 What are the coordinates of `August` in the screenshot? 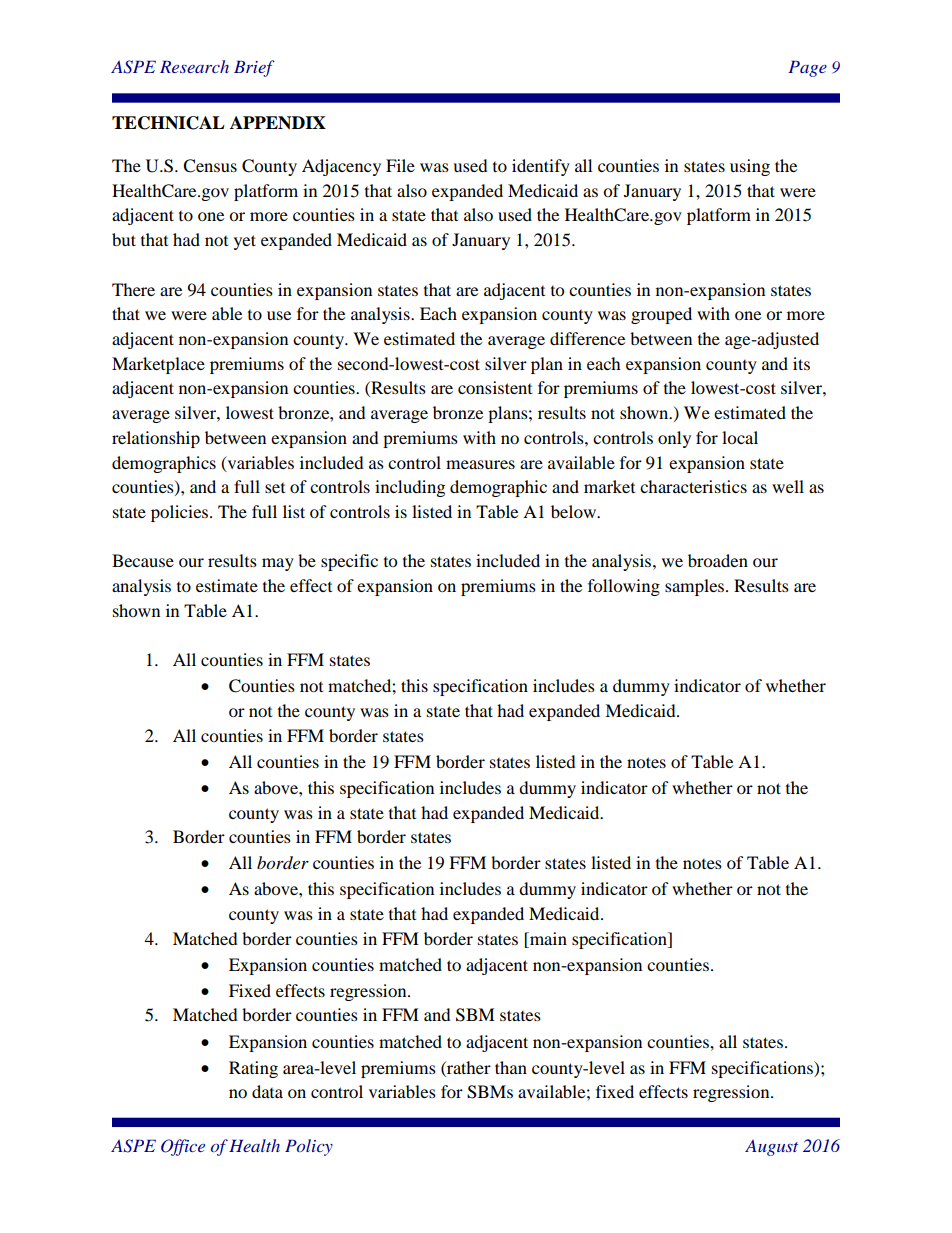 It's located at (771, 1147).
